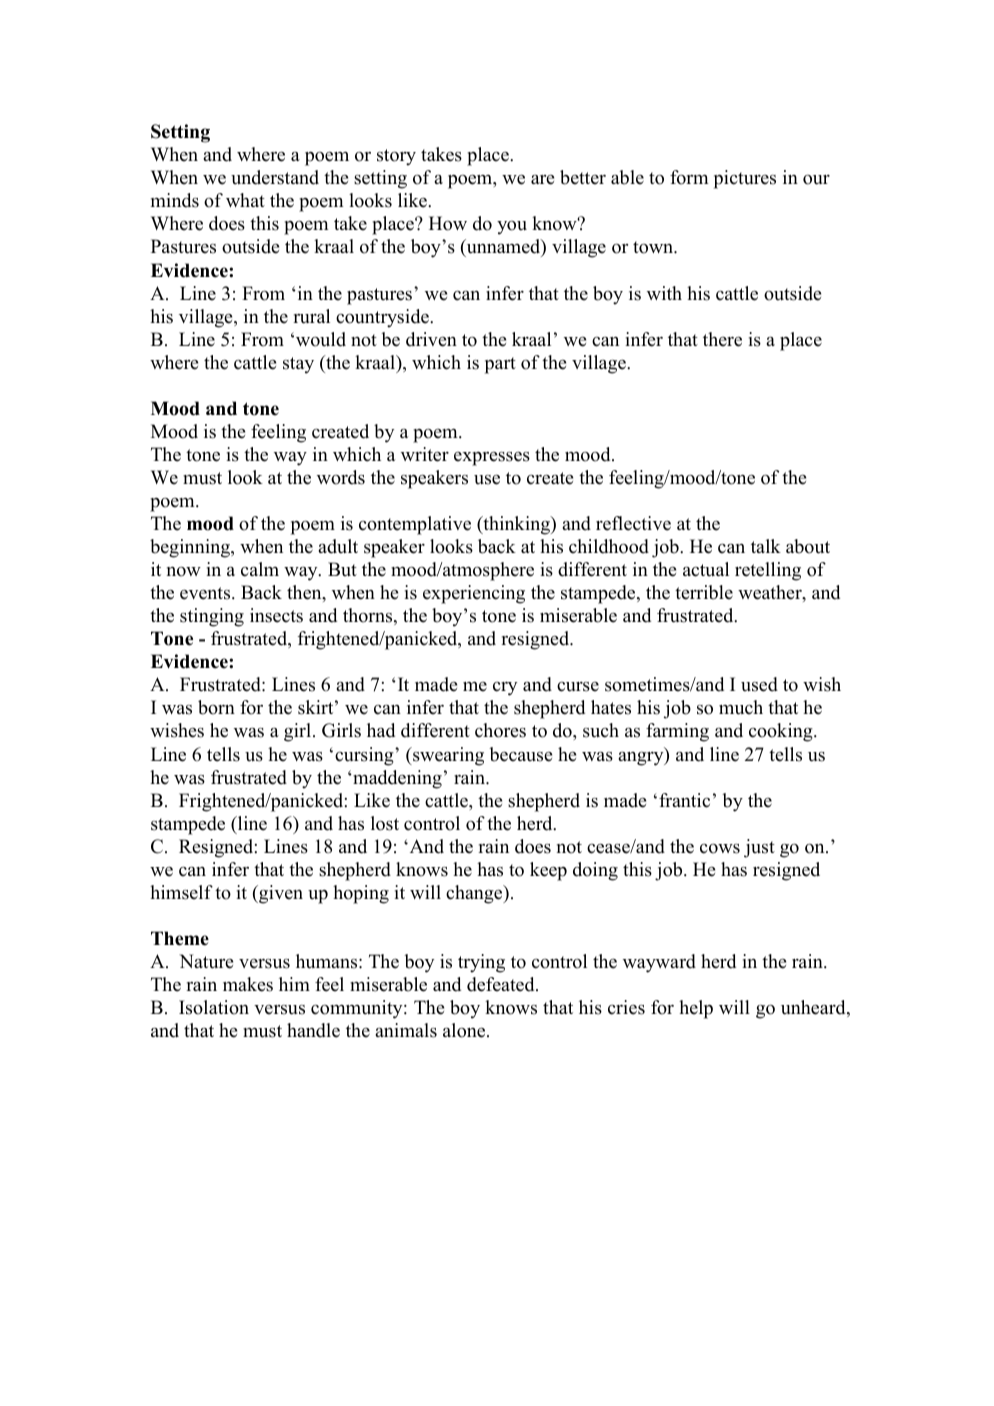  What do you see at coordinates (520, 754) in the screenshot?
I see `because` at bounding box center [520, 754].
